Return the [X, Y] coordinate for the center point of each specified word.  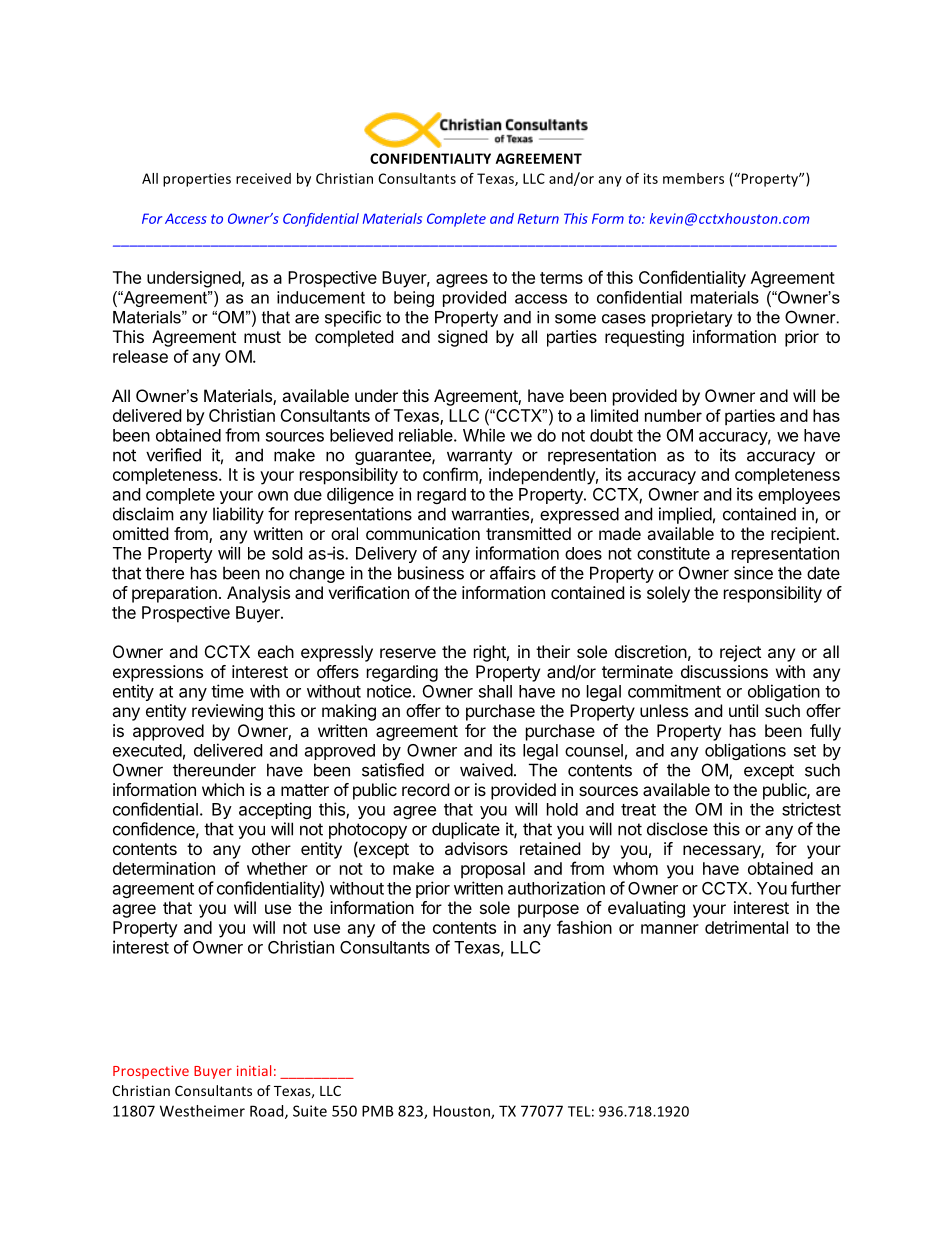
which [223, 789]
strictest [811, 809]
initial [254, 1070]
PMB [378, 1111]
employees [799, 496]
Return [538, 218]
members [693, 178]
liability [238, 515]
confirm [451, 475]
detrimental [746, 927]
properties [197, 180]
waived [486, 770]
